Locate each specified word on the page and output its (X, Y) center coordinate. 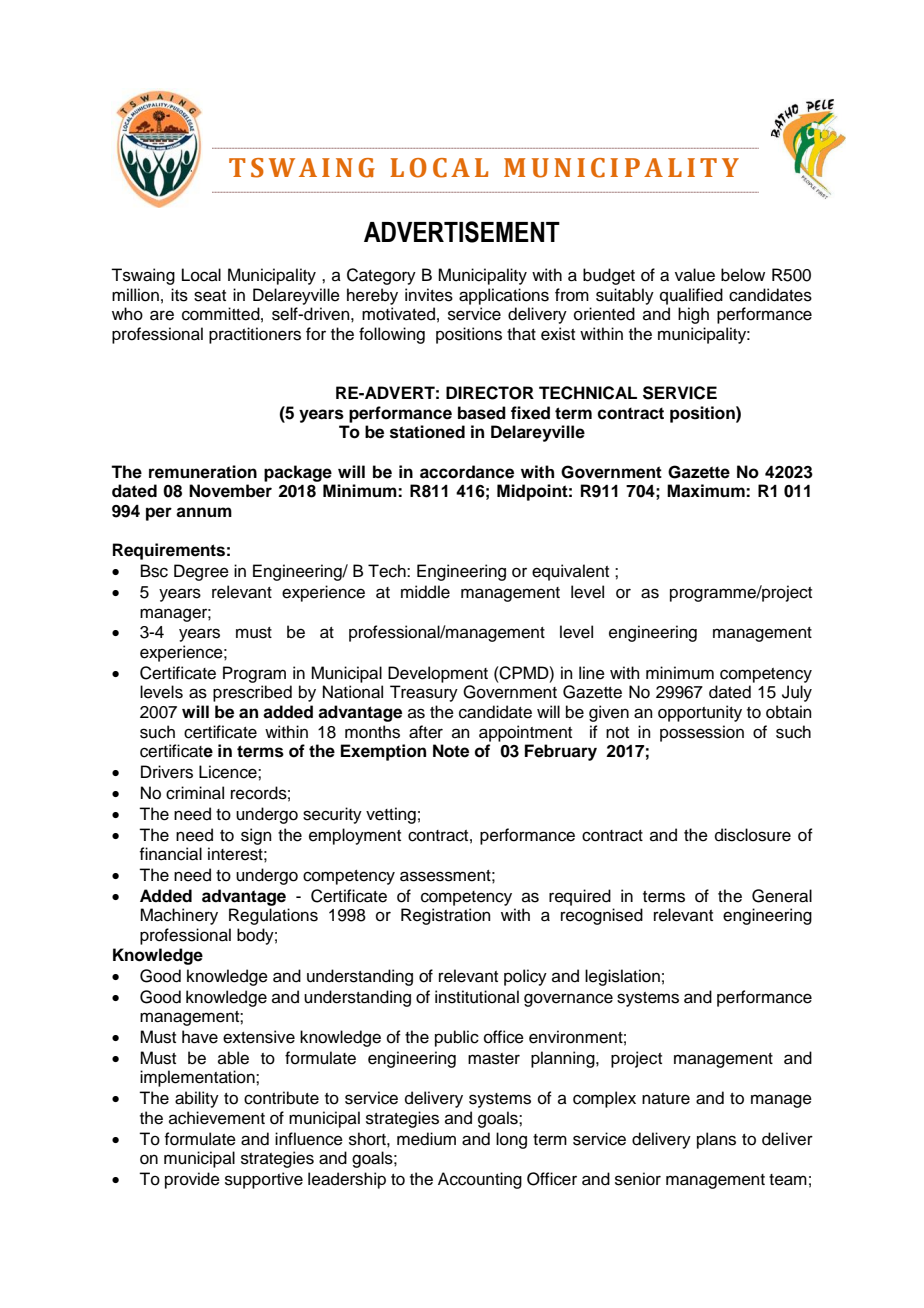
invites (429, 295)
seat (210, 296)
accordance (467, 472)
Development (438, 674)
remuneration (203, 472)
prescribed (252, 693)
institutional (477, 997)
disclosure (753, 835)
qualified (691, 296)
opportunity (700, 713)
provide (192, 1180)
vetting (391, 815)
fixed (530, 413)
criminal (195, 793)
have (200, 1037)
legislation (622, 977)
